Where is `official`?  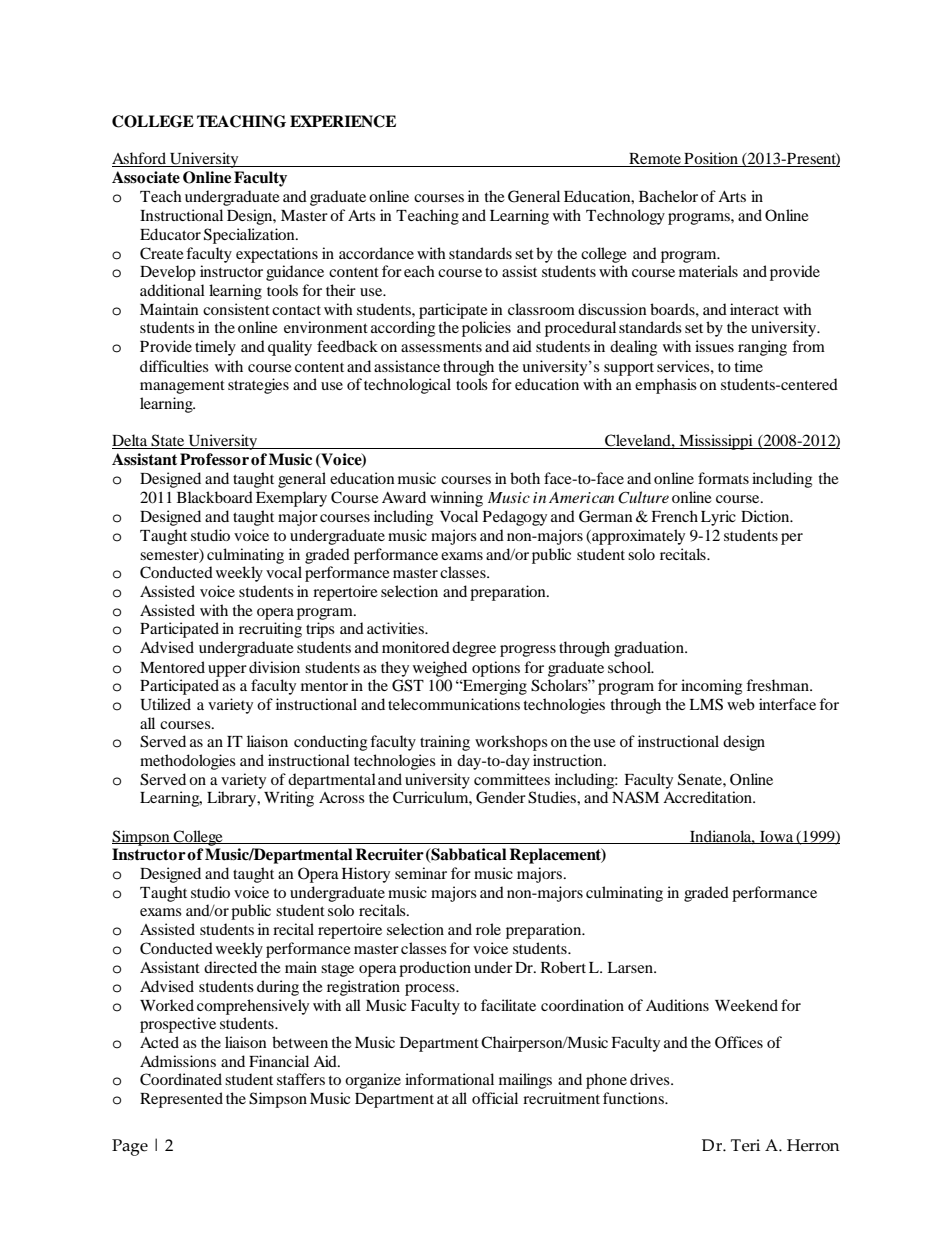
official is located at coordinates (495, 1098).
